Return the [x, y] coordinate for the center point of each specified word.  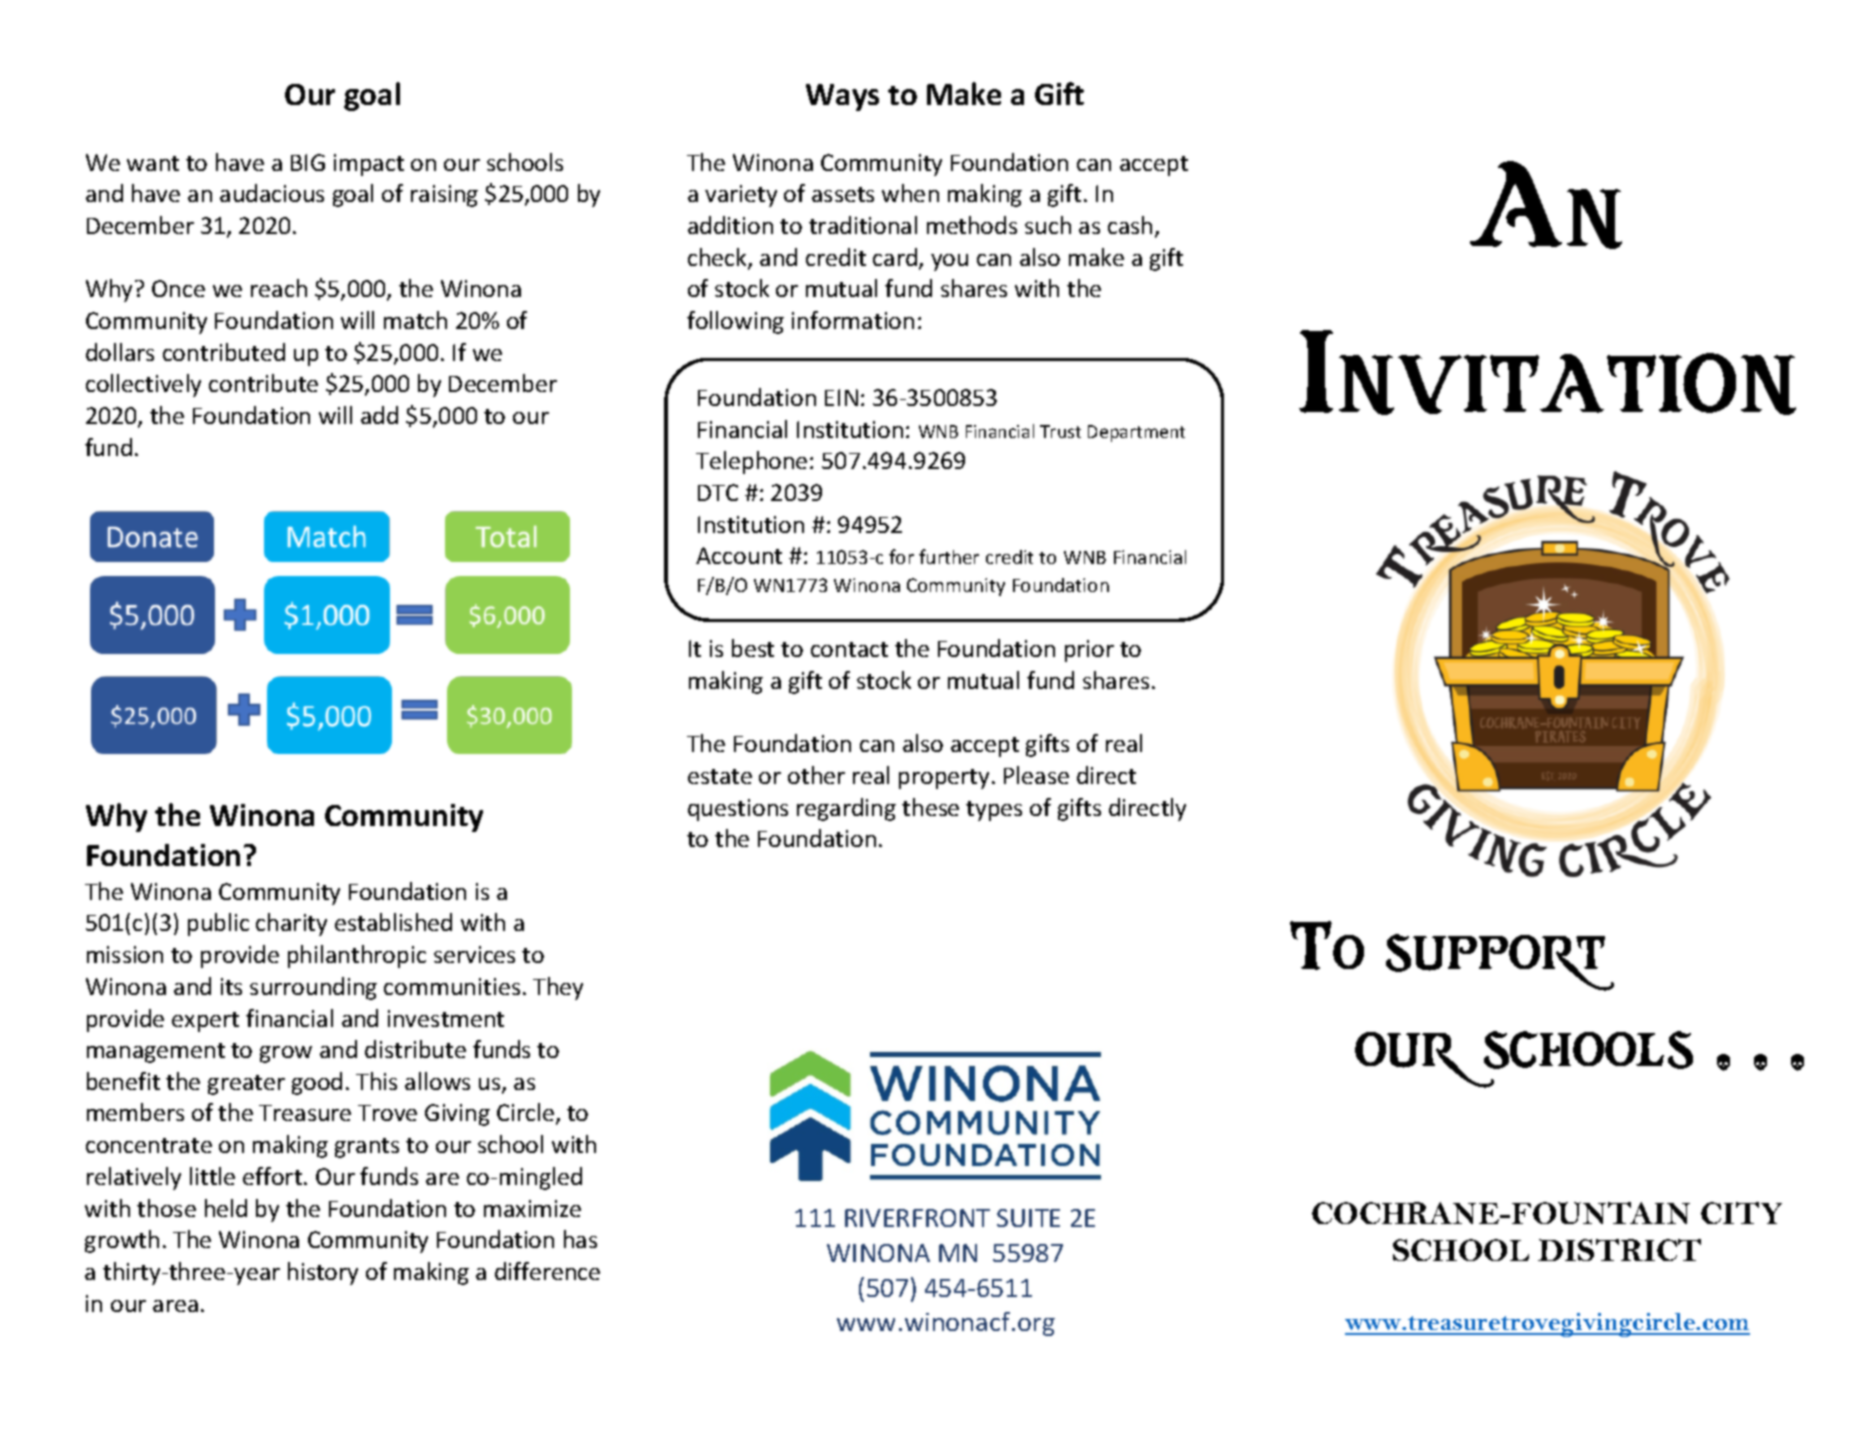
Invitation [1547, 372]
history [323, 1273]
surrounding [313, 988]
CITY [1741, 1213]
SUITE [1028, 1218]
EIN [841, 397]
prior [1089, 651]
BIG [308, 162]
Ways [842, 97]
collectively [143, 385]
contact [849, 649]
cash [1130, 225]
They [558, 988]
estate [720, 776]
